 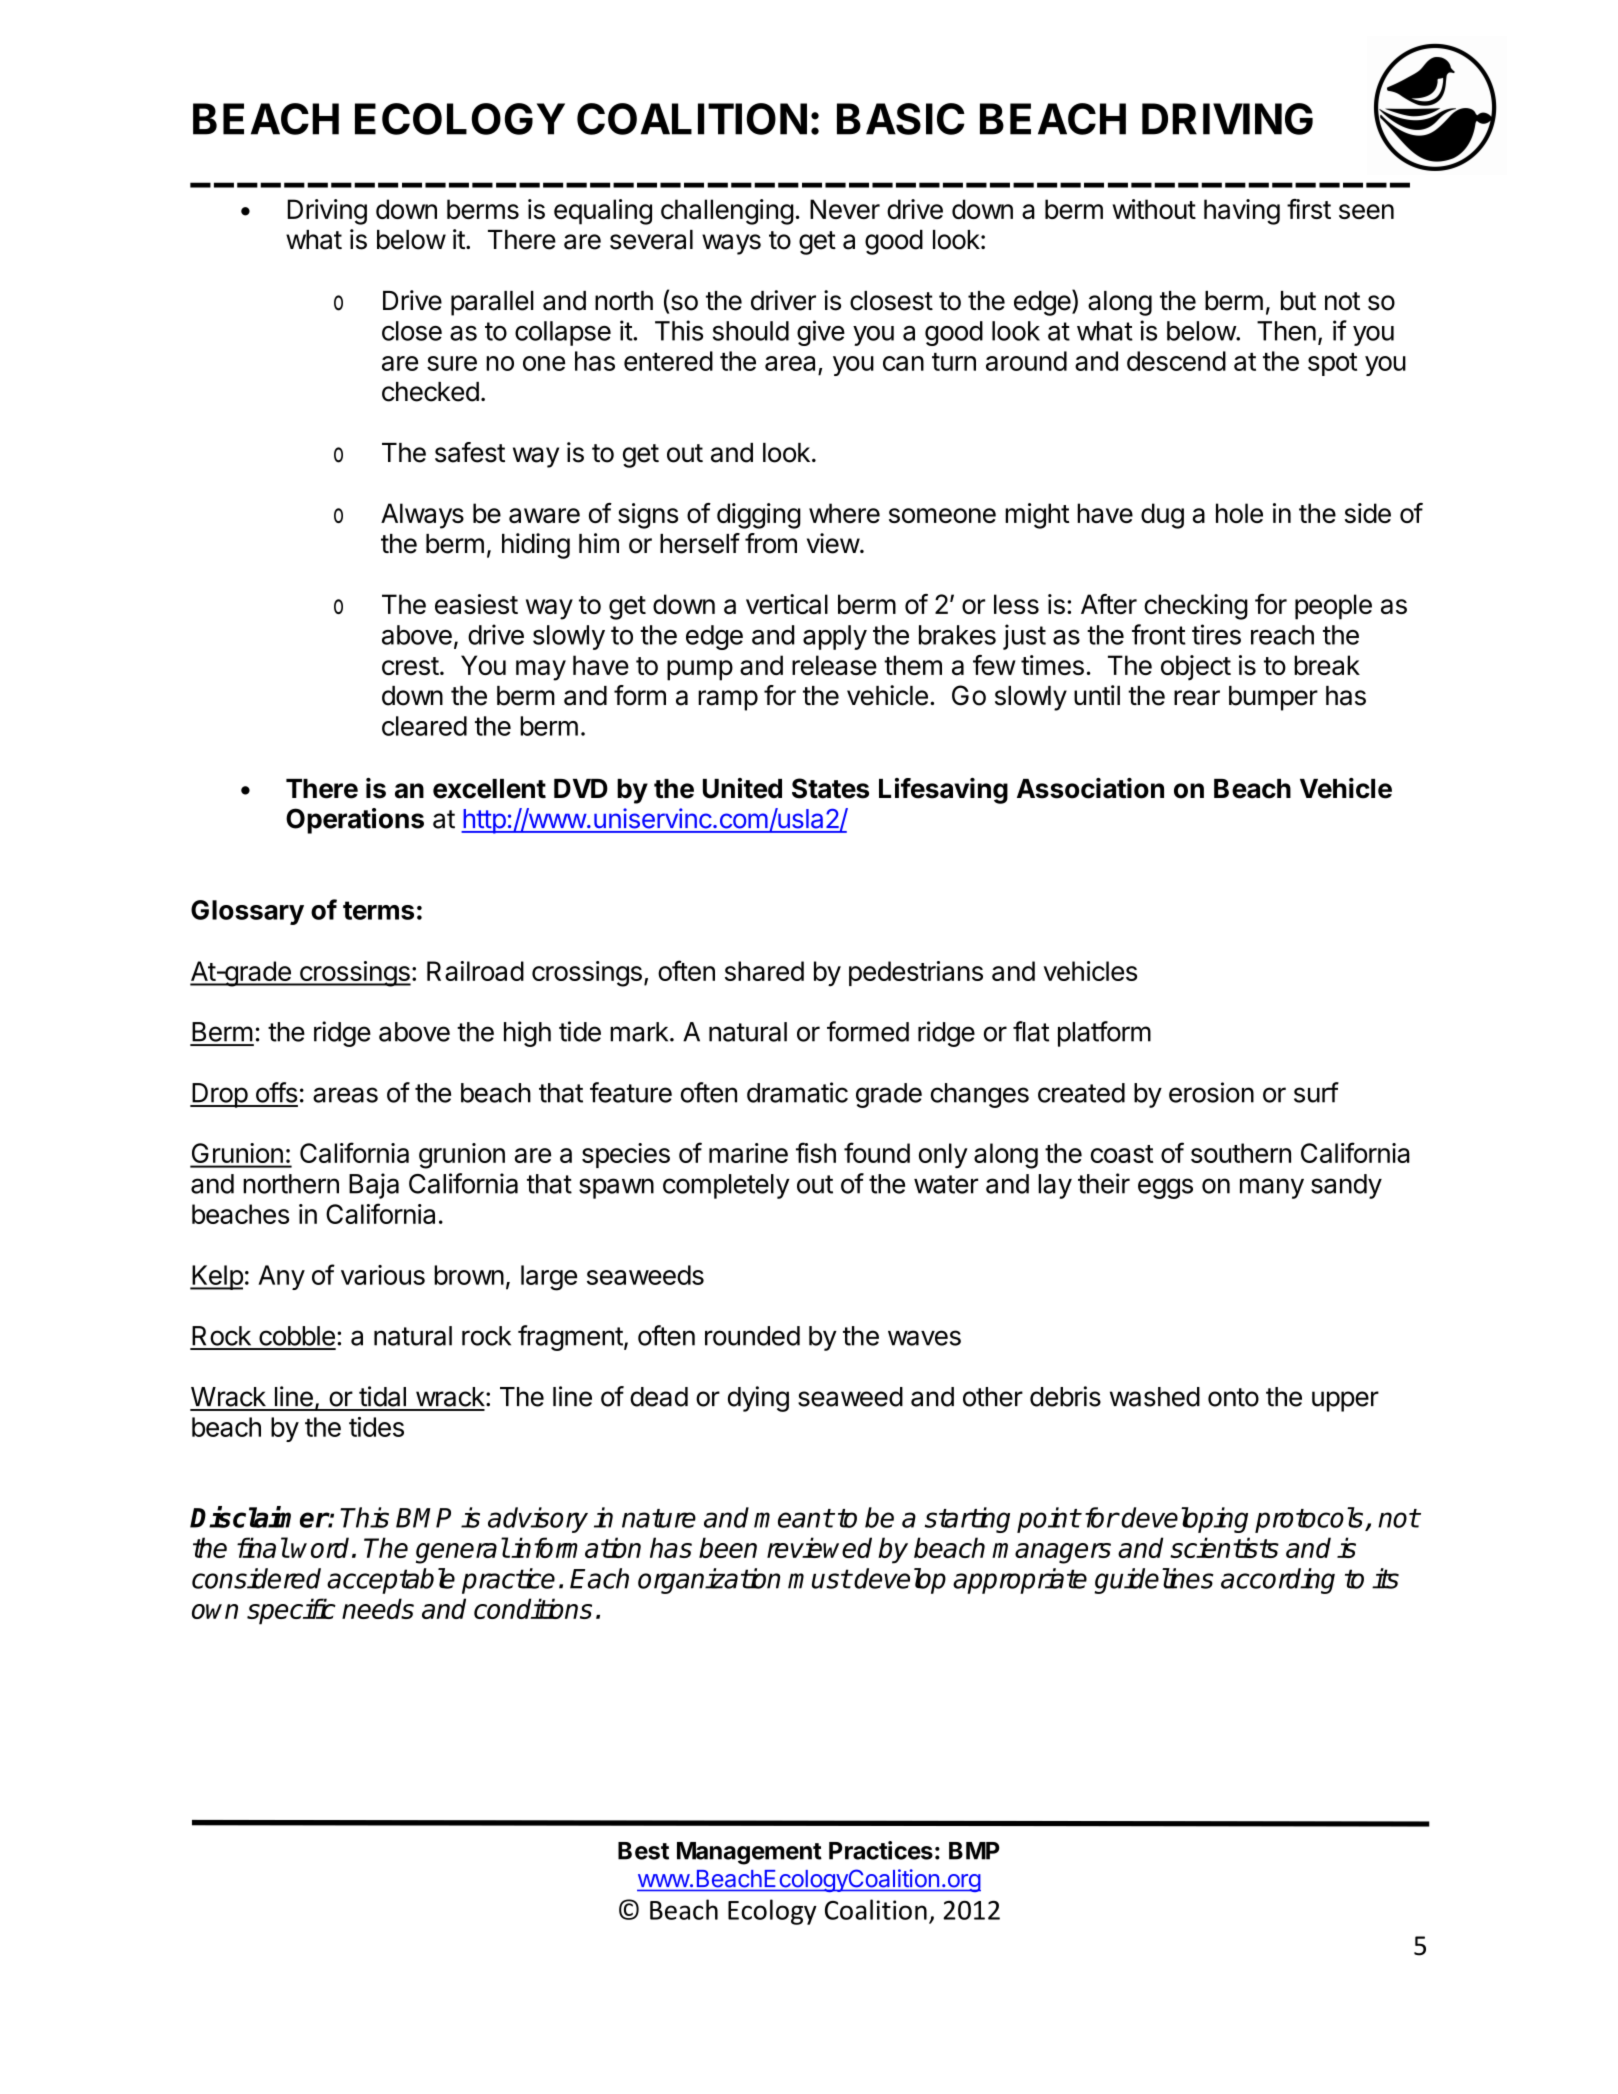 I want to click on Association, so click(x=1090, y=788).
